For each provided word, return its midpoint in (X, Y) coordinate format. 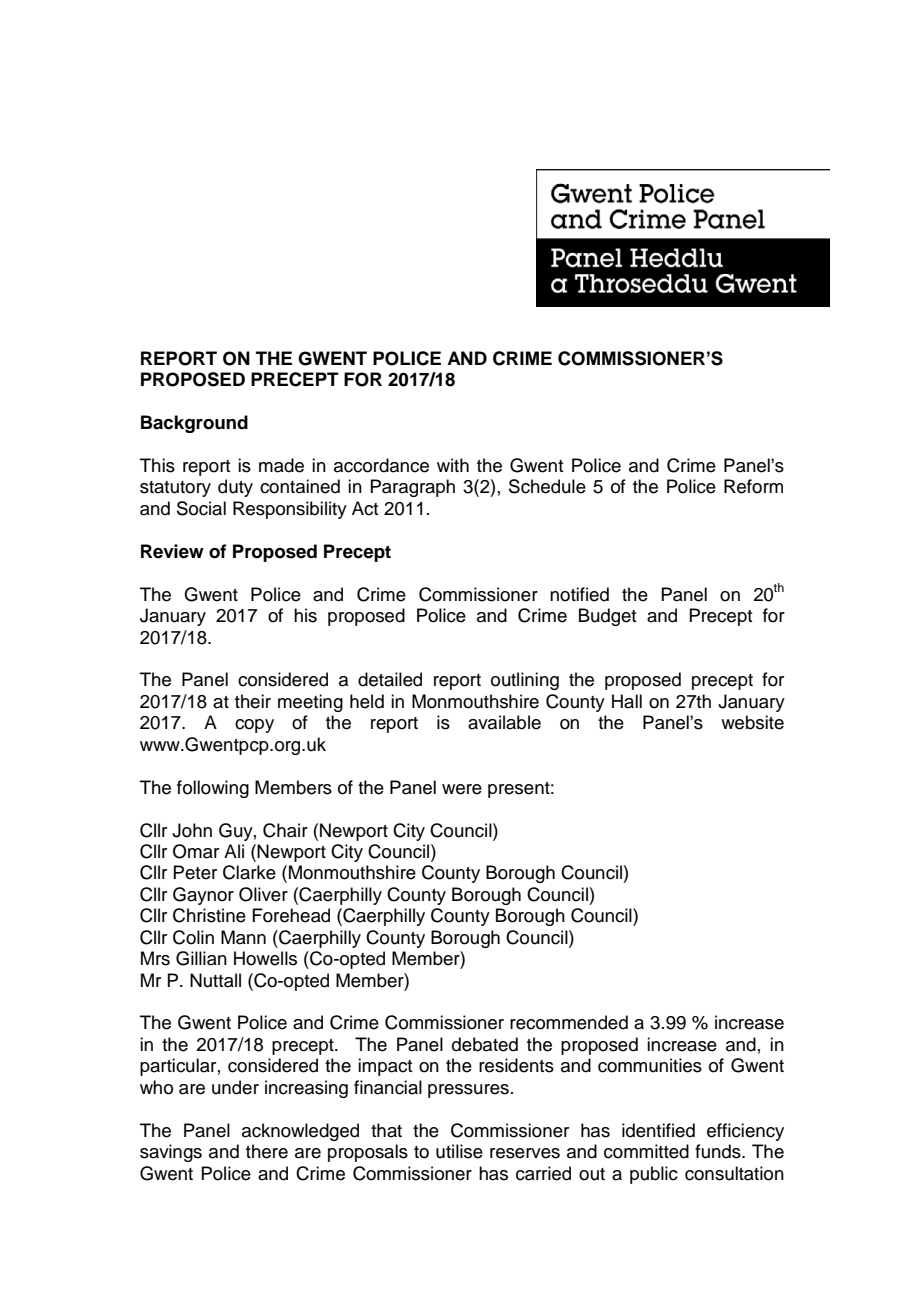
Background (194, 424)
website (752, 722)
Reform (753, 486)
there (267, 1151)
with (453, 465)
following (213, 789)
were (462, 789)
